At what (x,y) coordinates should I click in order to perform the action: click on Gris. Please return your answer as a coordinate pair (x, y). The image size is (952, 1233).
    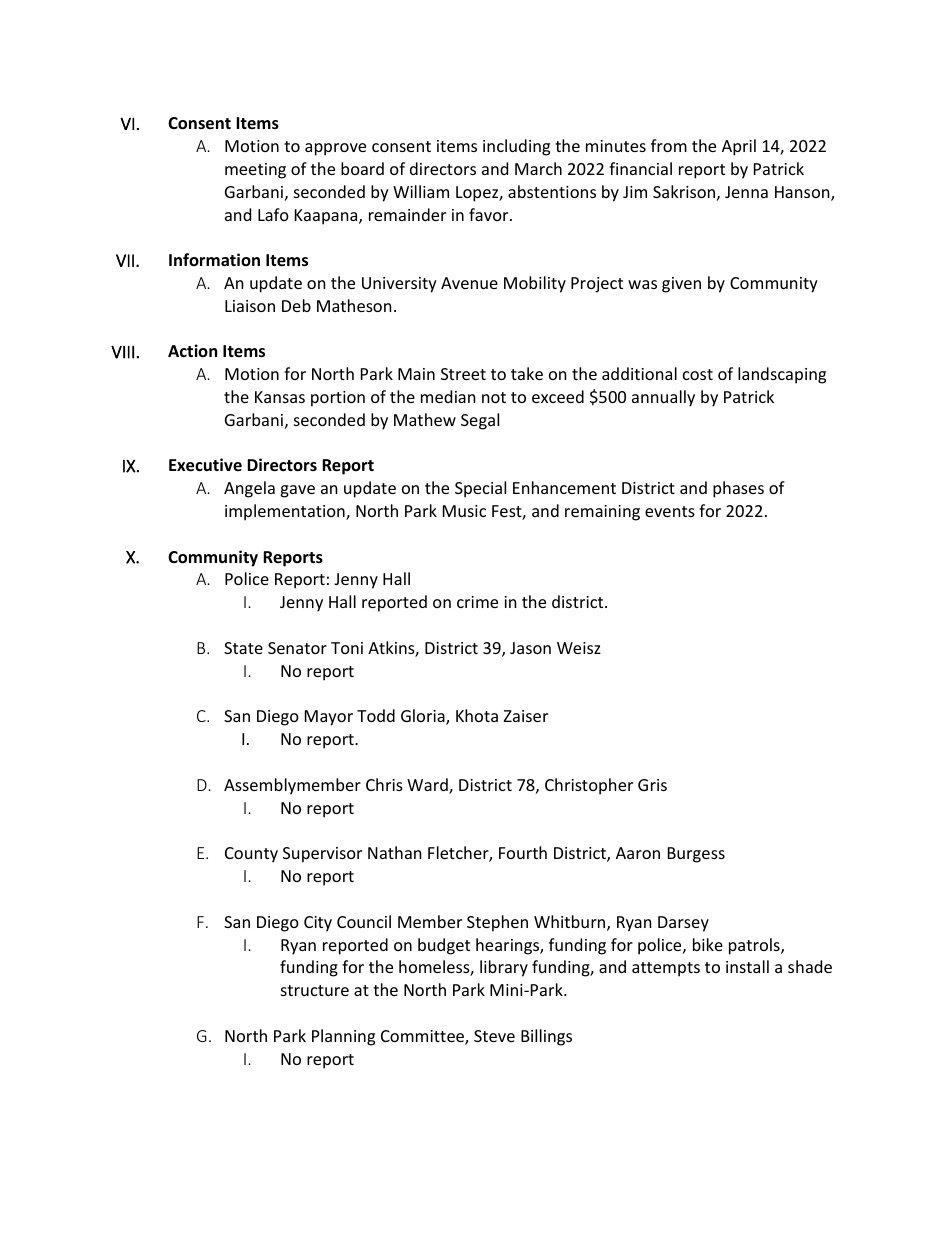
    Looking at the image, I should click on (652, 785).
